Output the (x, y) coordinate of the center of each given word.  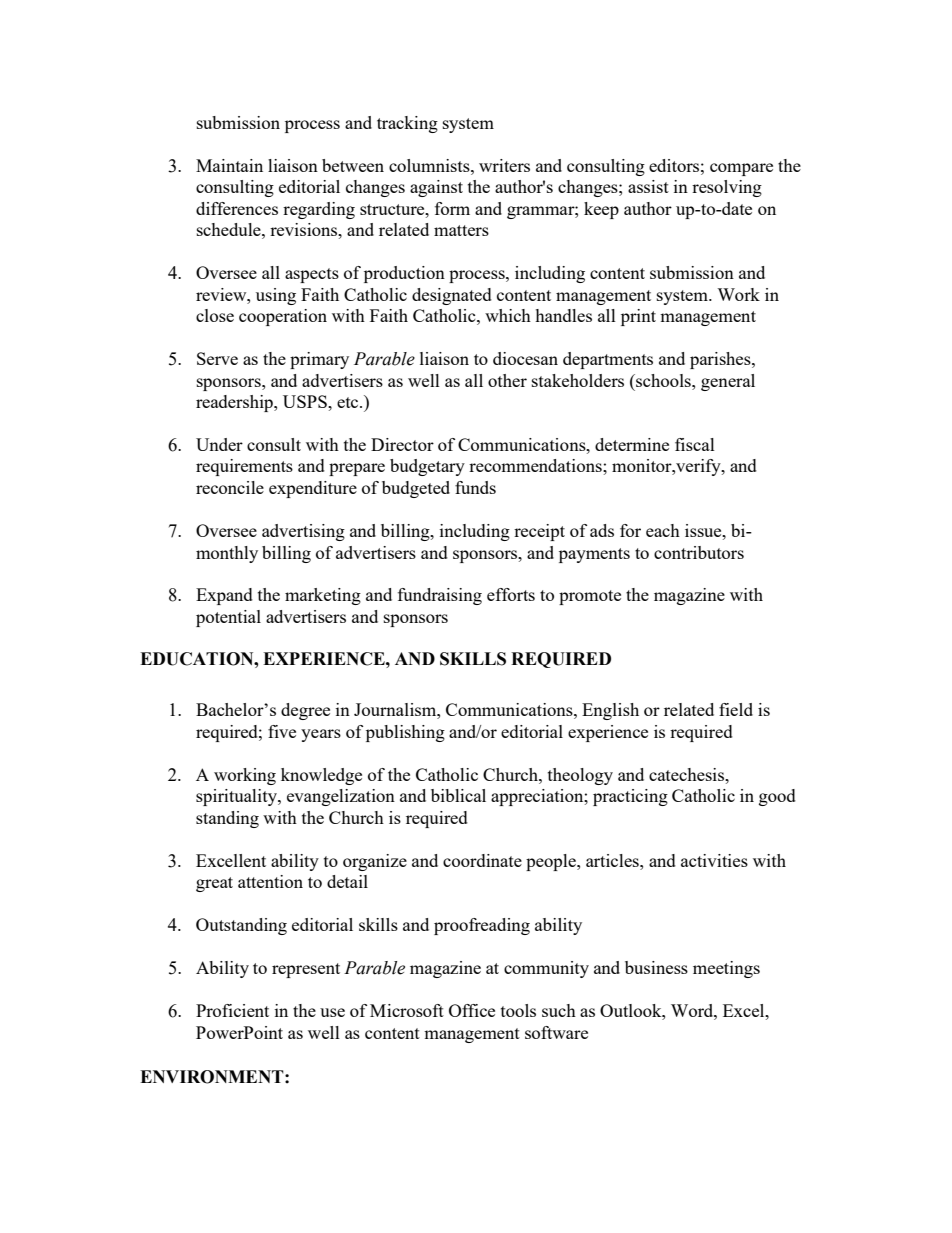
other (507, 380)
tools (518, 1010)
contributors (699, 552)
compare (741, 169)
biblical (458, 795)
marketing (323, 596)
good (777, 797)
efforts (511, 594)
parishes (721, 360)
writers (504, 165)
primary (319, 360)
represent (306, 970)
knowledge (321, 776)
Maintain (229, 165)
